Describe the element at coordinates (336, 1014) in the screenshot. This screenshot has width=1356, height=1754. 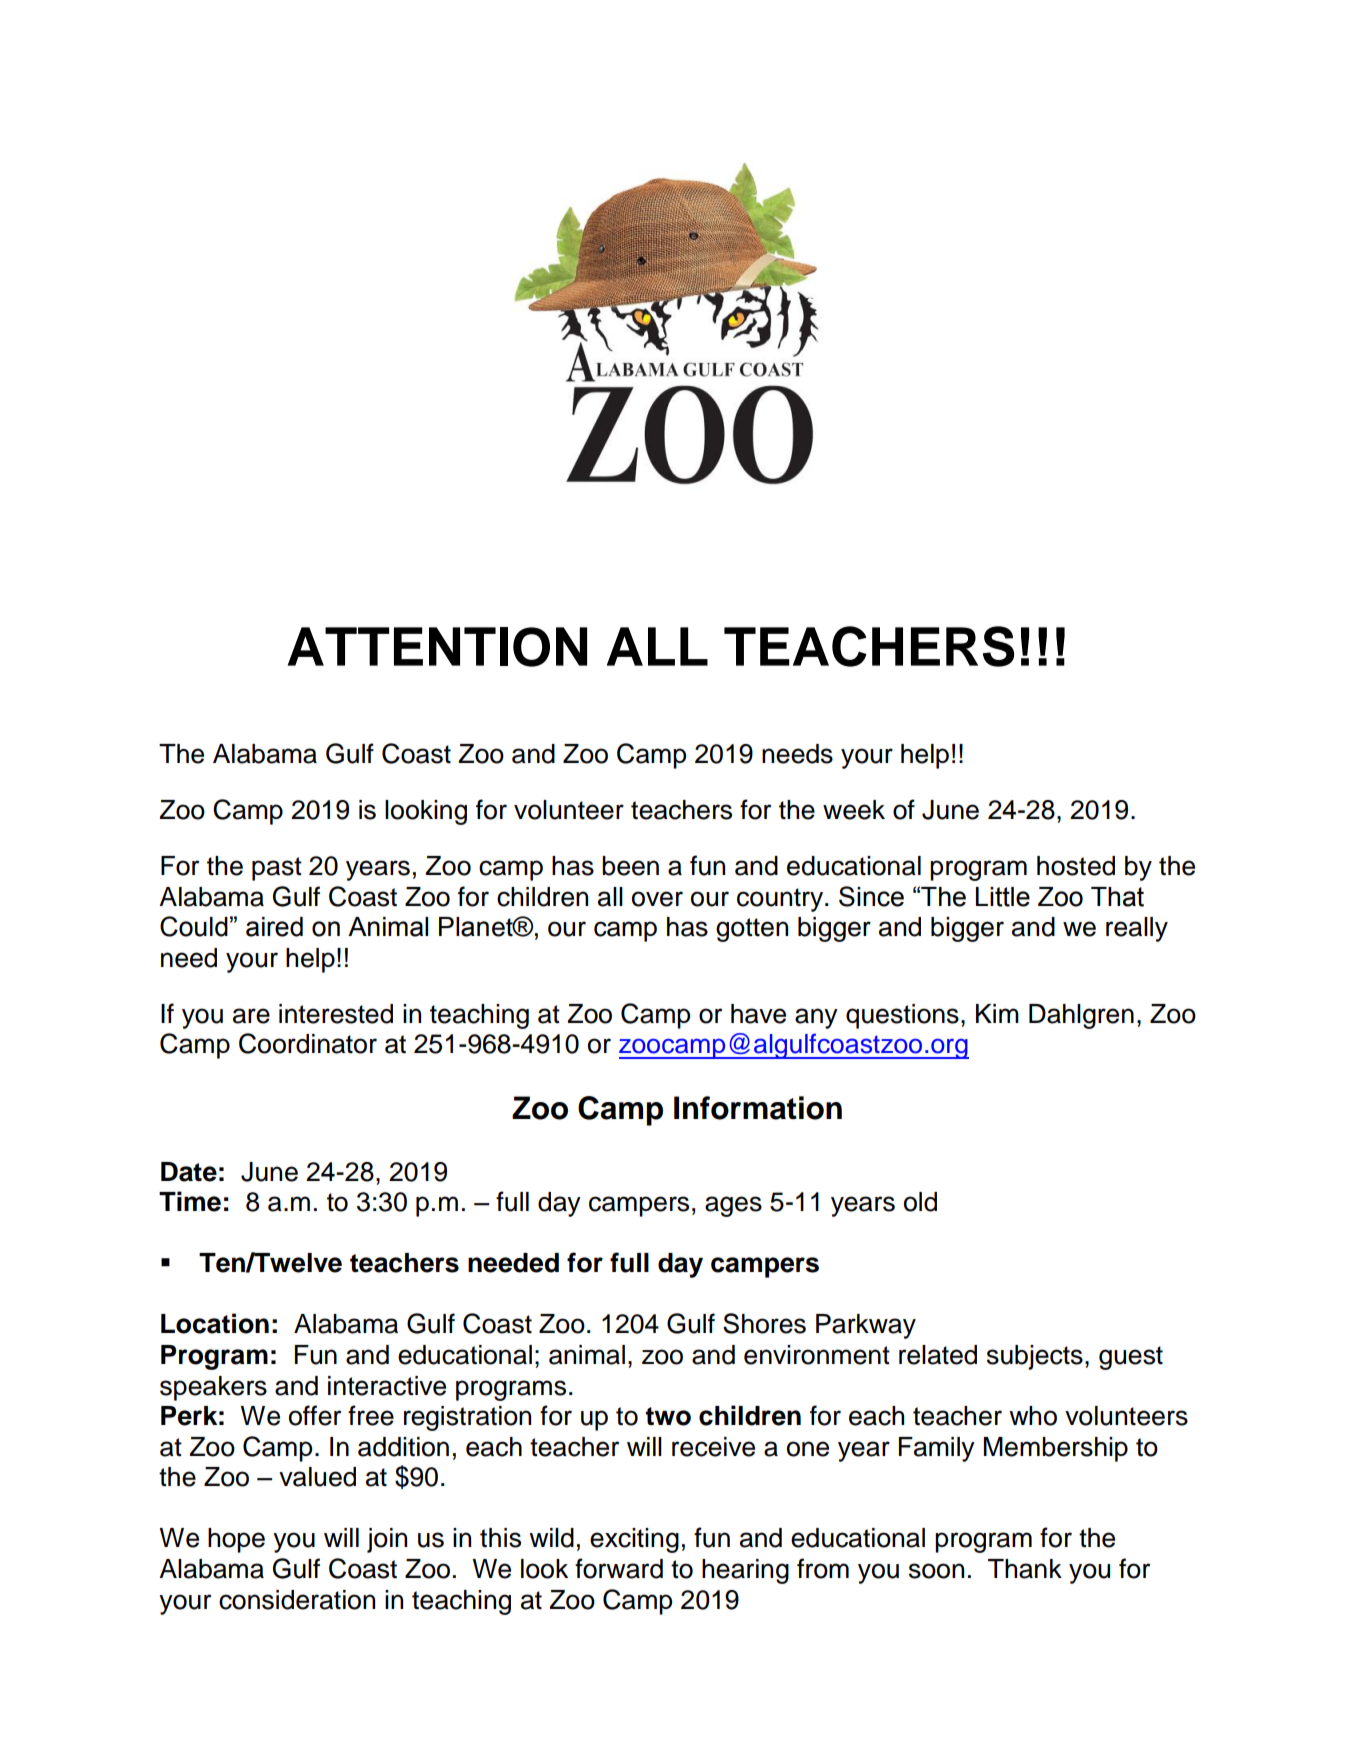
I see `interested` at that location.
